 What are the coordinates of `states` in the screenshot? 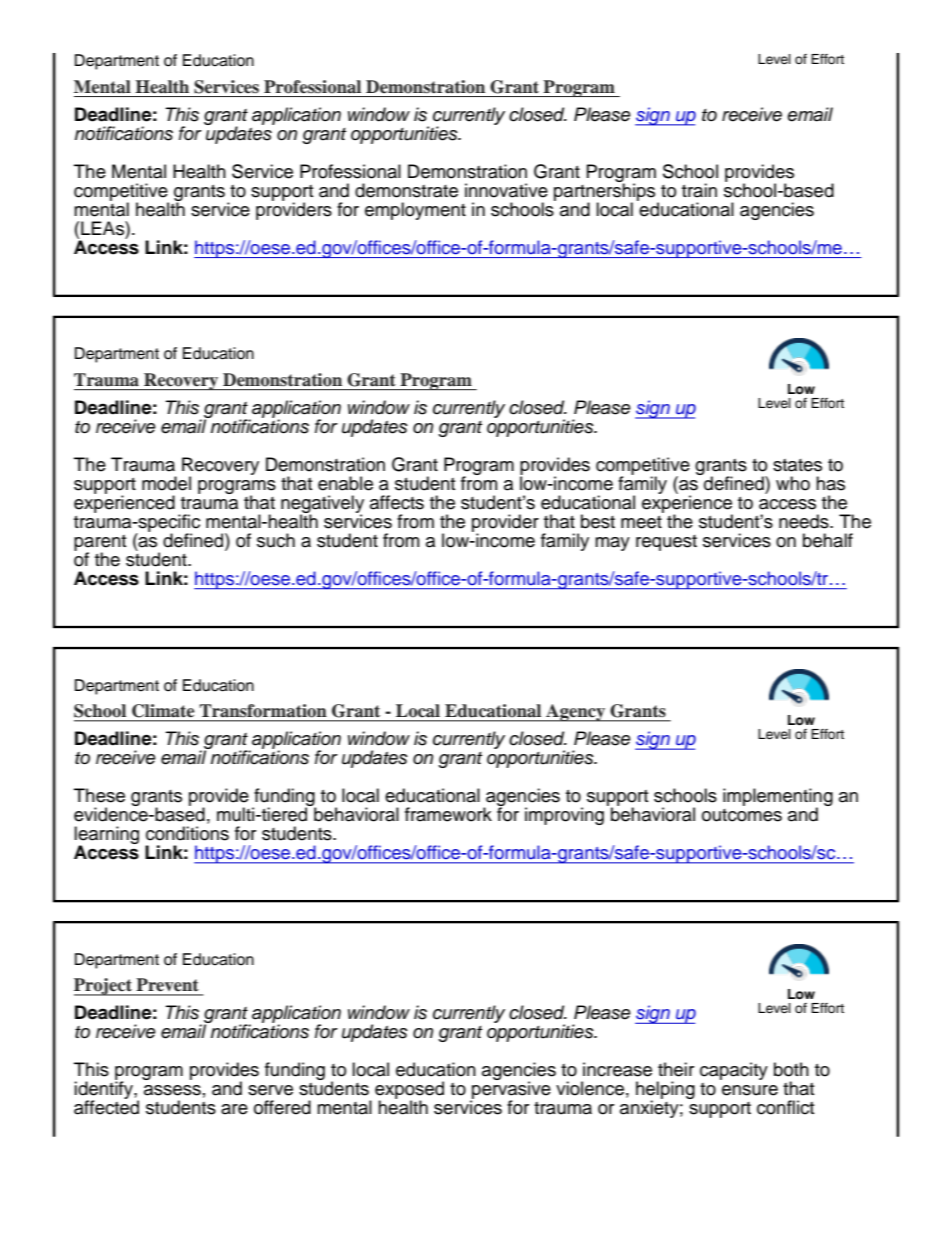 It's located at (797, 465).
